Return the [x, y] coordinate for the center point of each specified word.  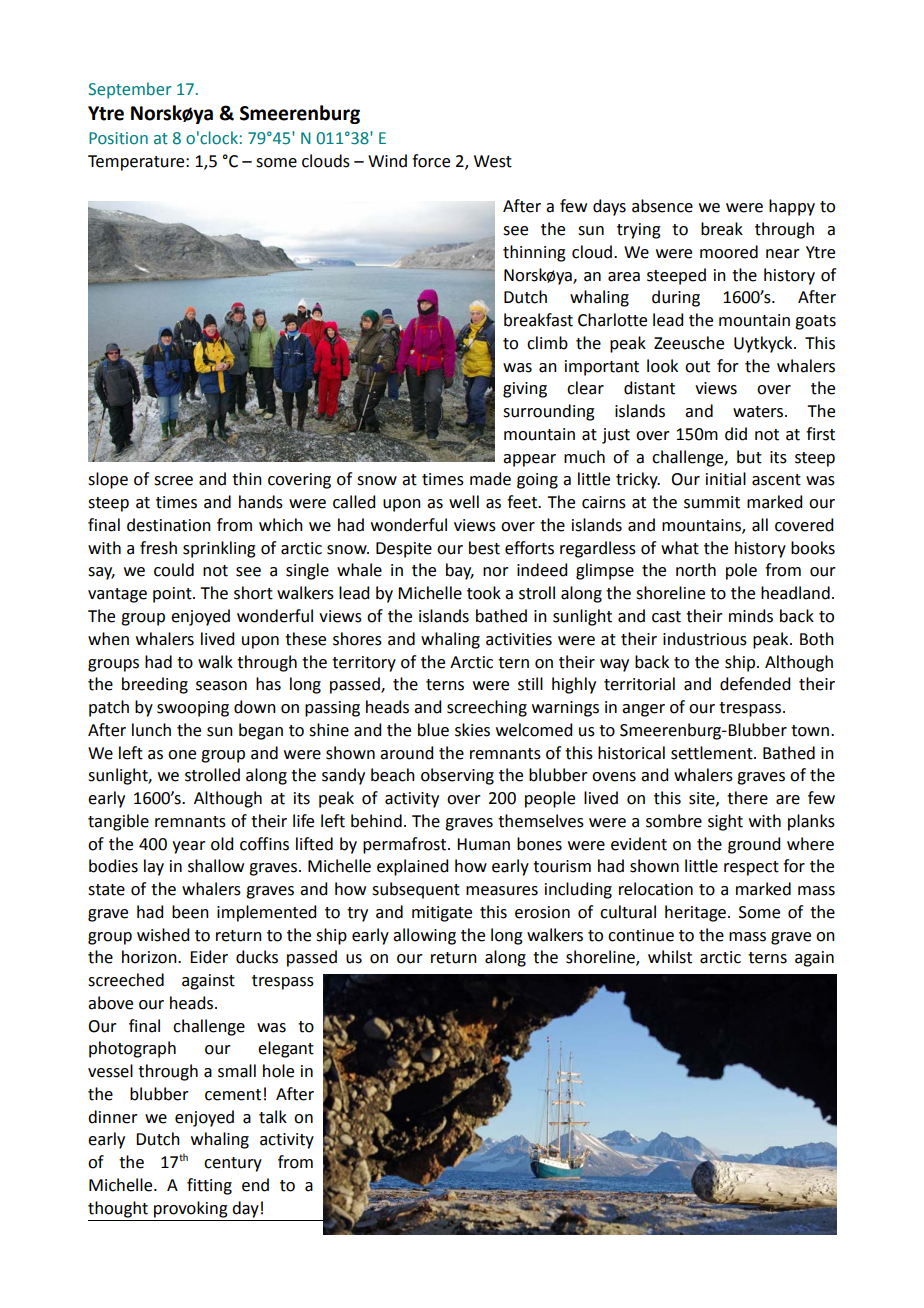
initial [726, 479]
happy [792, 207]
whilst [670, 957]
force [431, 161]
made [490, 479]
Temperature [137, 163]
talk [273, 1117]
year [189, 847]
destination [169, 525]
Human [483, 844]
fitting [209, 1186]
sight [725, 822]
